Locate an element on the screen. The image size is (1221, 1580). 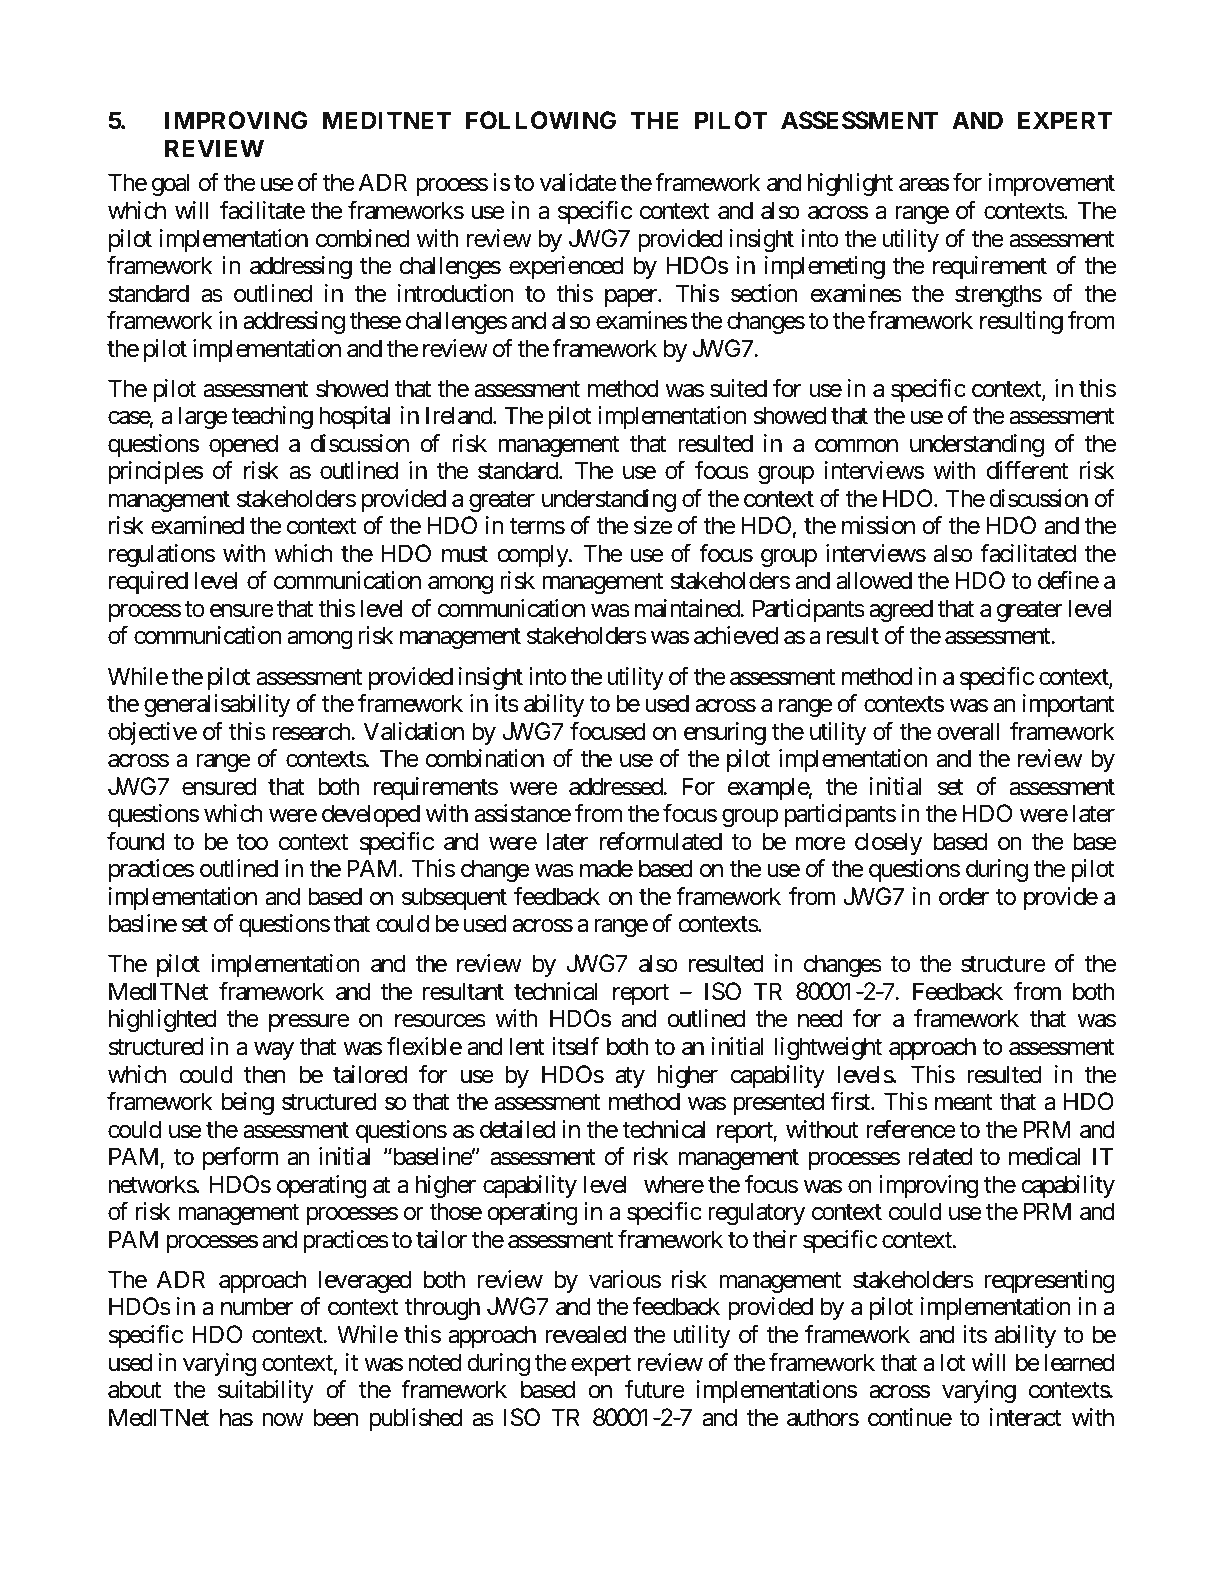
FOLLOWING is located at coordinates (541, 120).
